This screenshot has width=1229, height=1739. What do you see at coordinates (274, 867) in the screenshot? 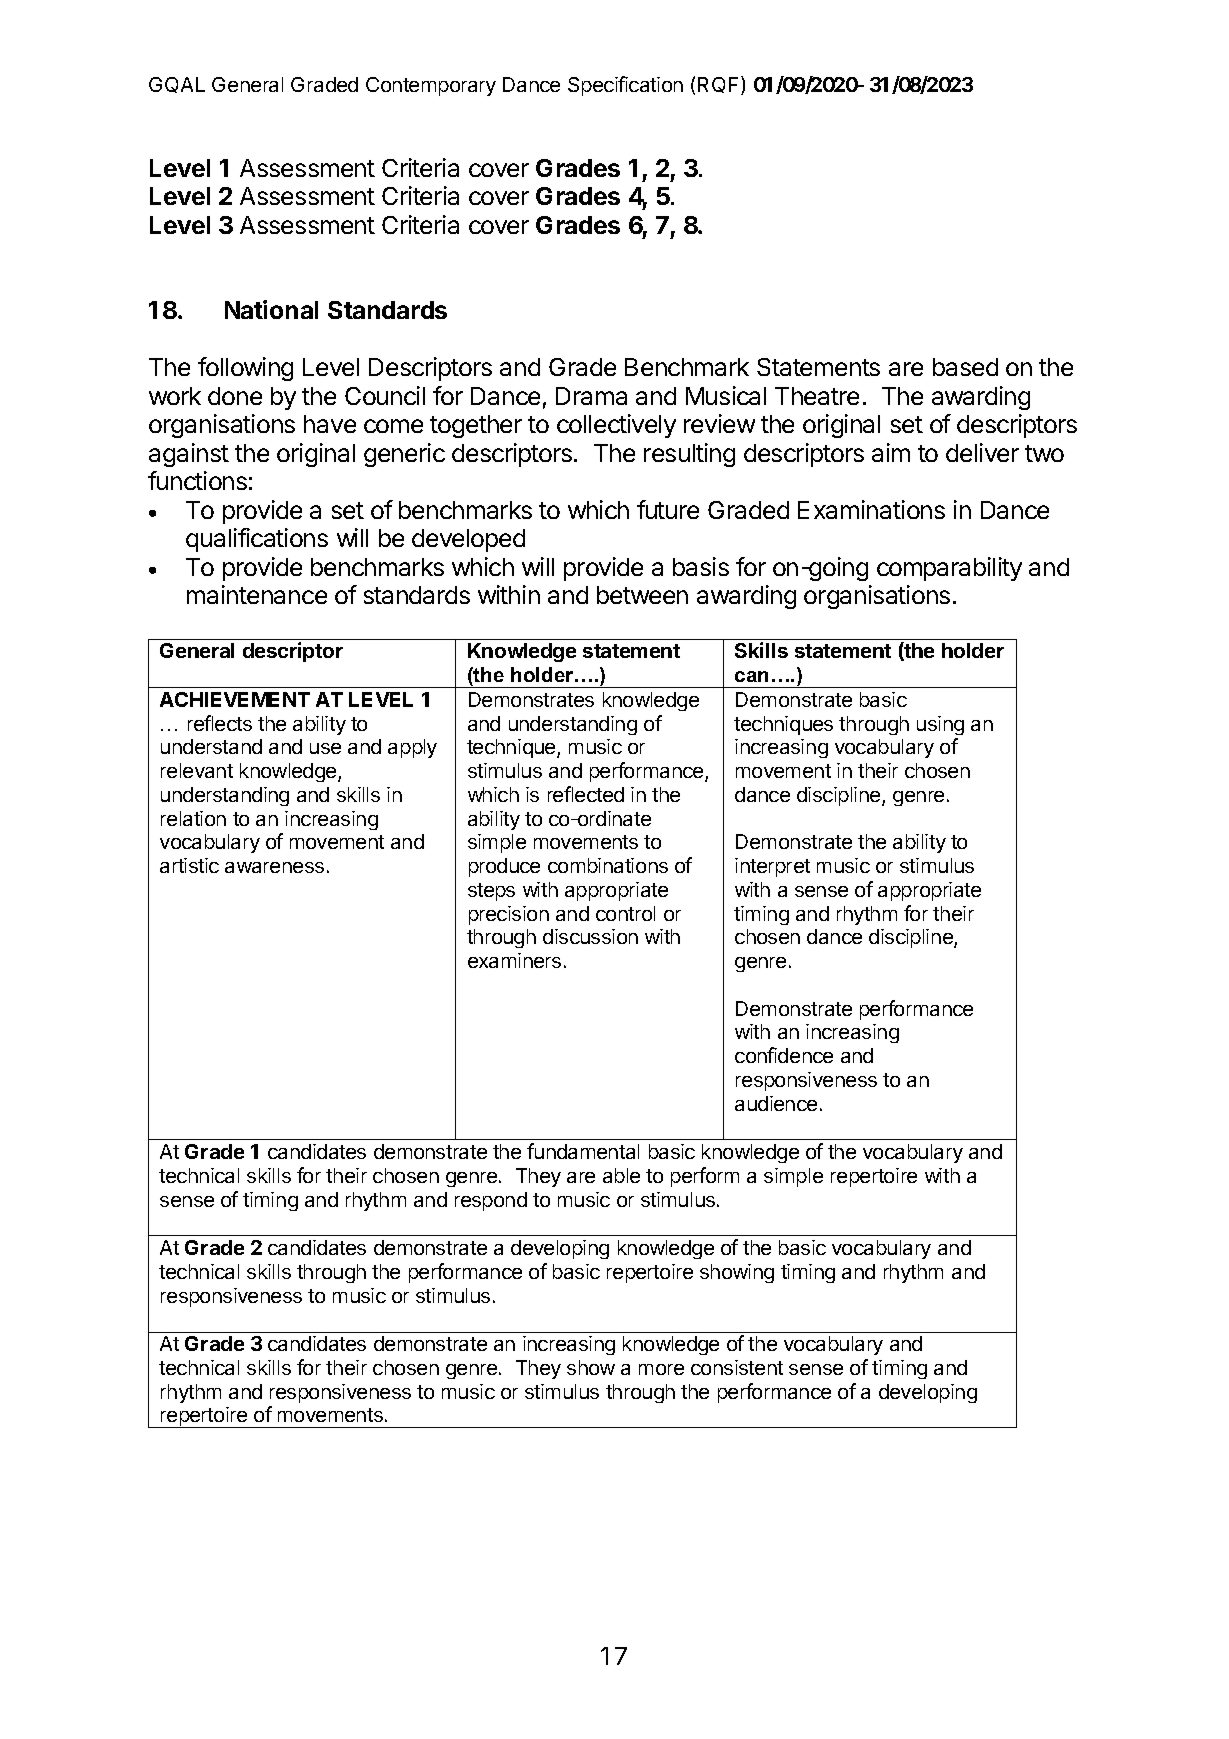
I see `awareness` at bounding box center [274, 867].
